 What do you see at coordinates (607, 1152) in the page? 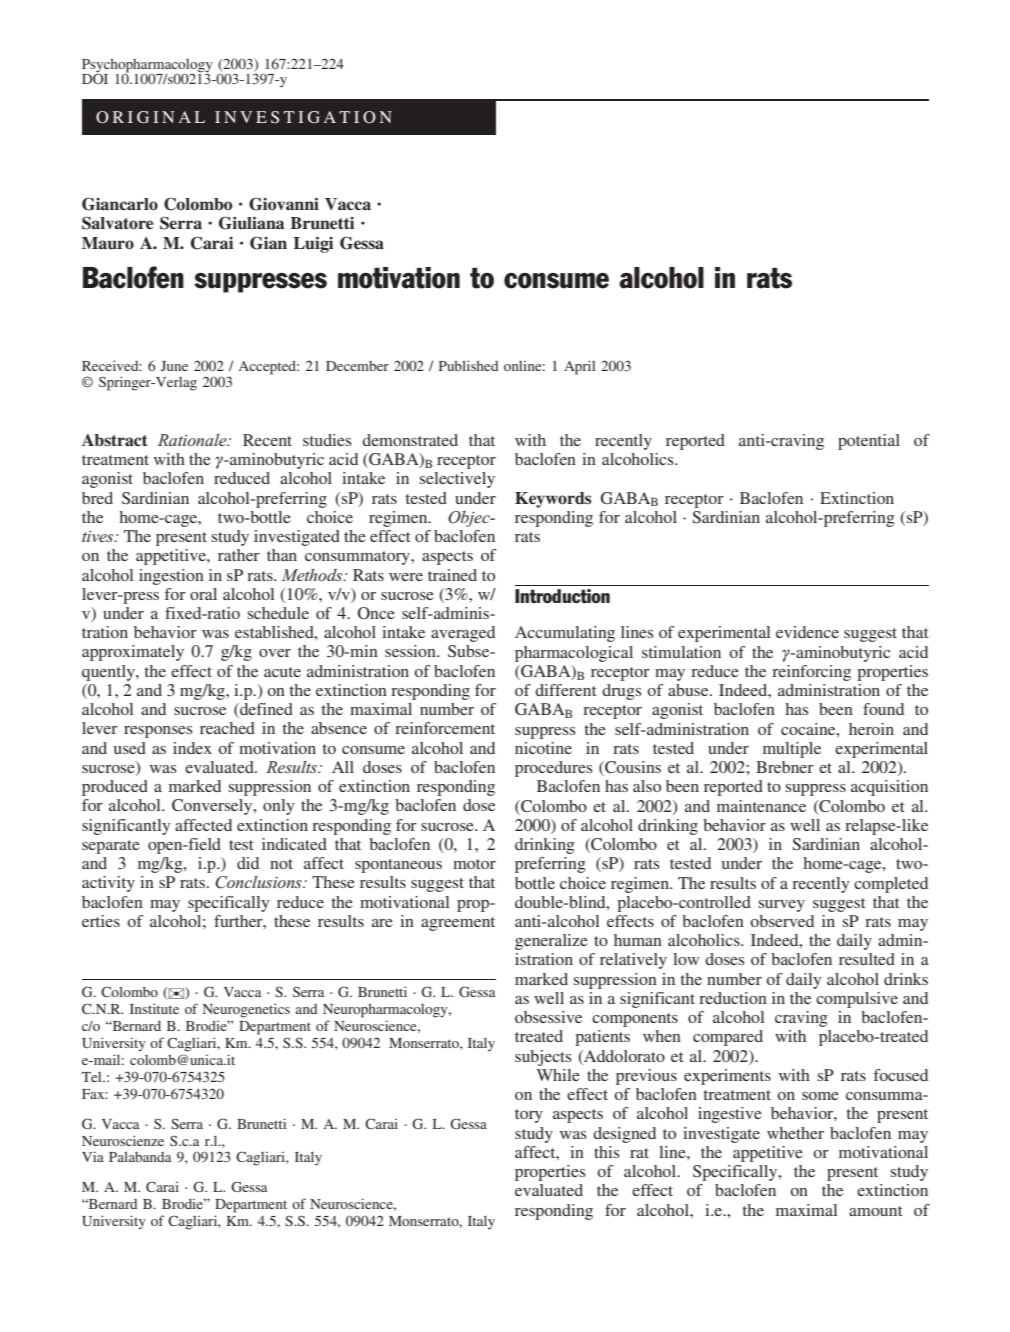
I see `this` at bounding box center [607, 1152].
